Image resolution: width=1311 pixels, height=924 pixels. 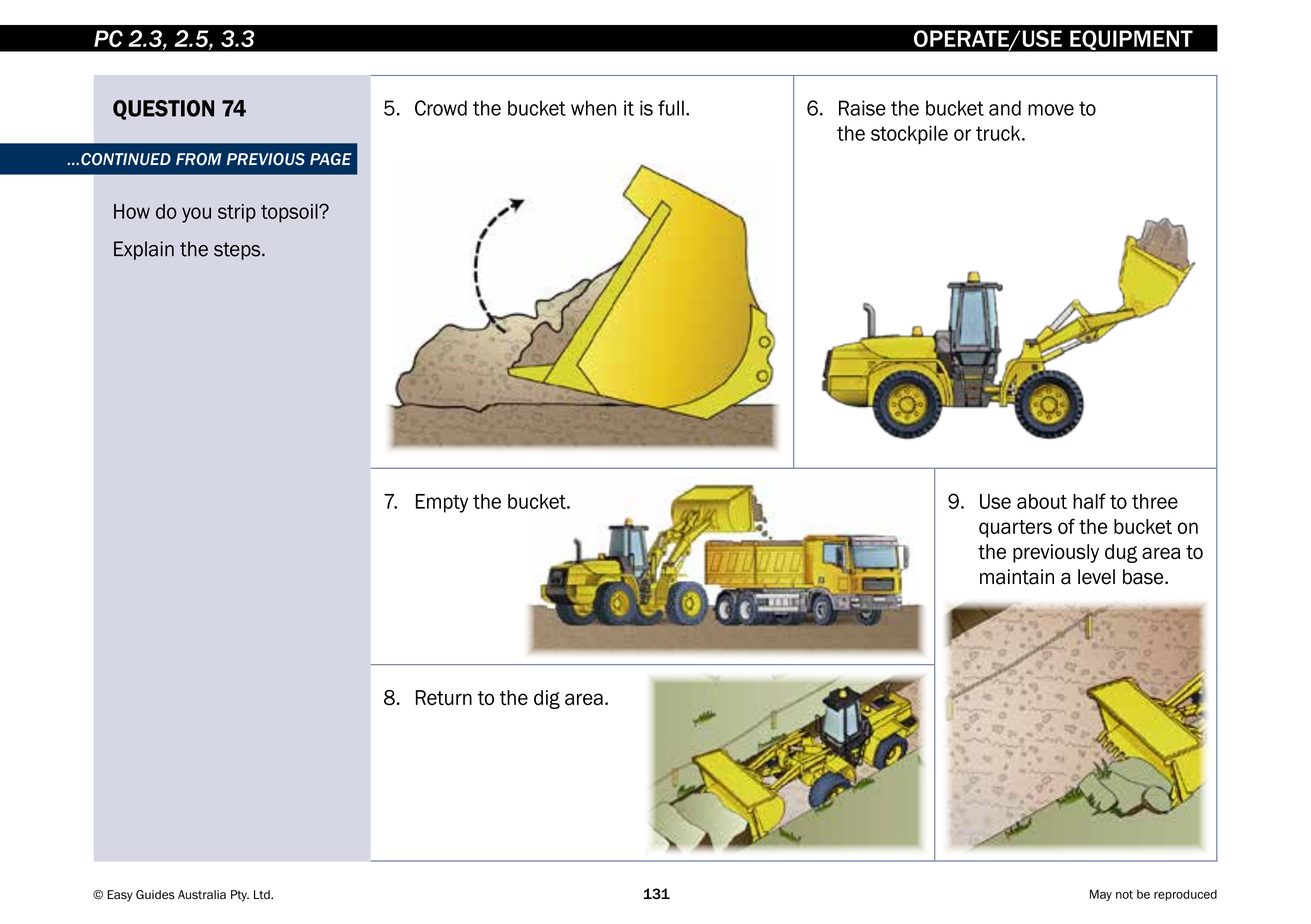 I want to click on Empty, so click(x=442, y=503).
